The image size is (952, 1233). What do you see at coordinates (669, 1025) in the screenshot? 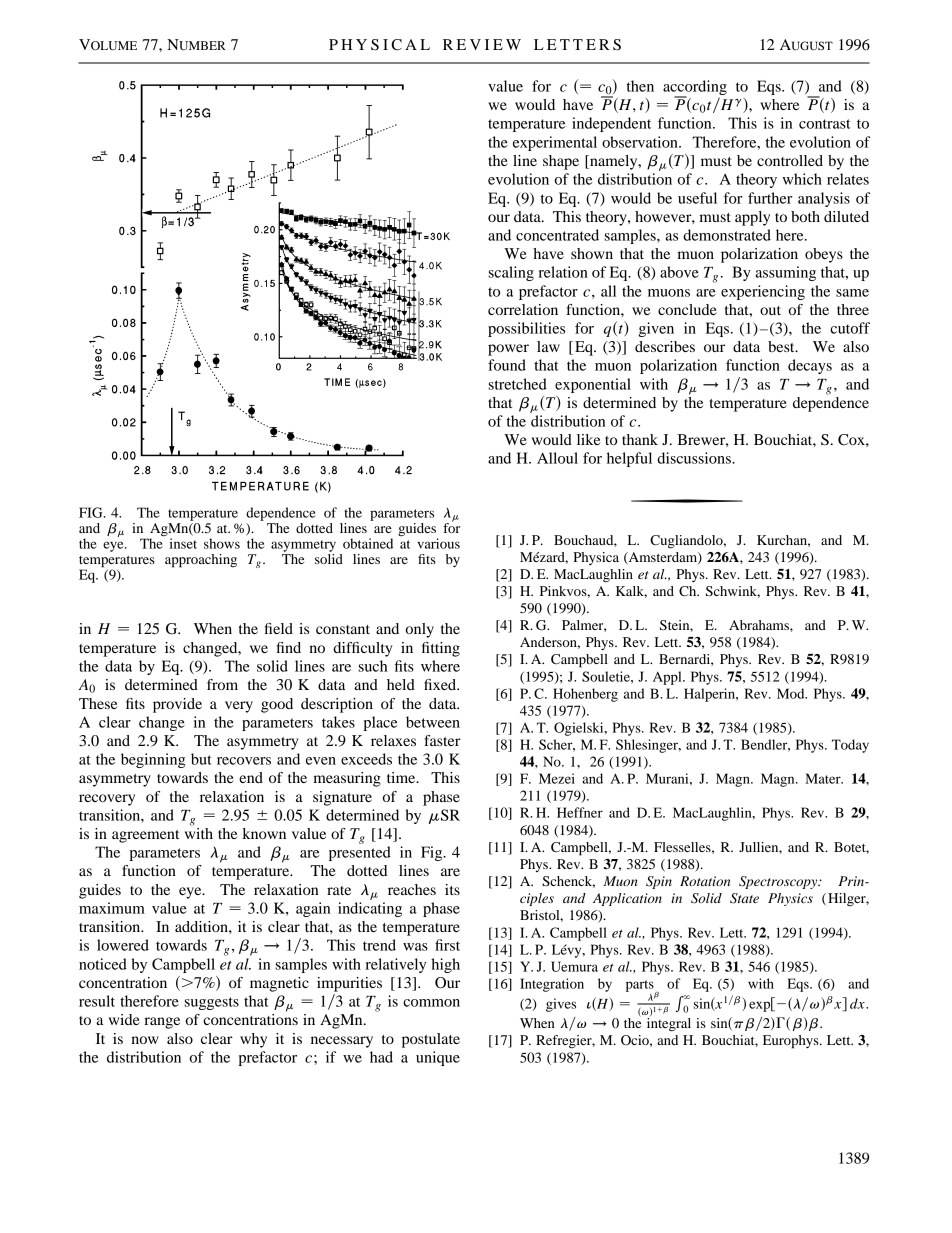
I see `integral` at bounding box center [669, 1025].
